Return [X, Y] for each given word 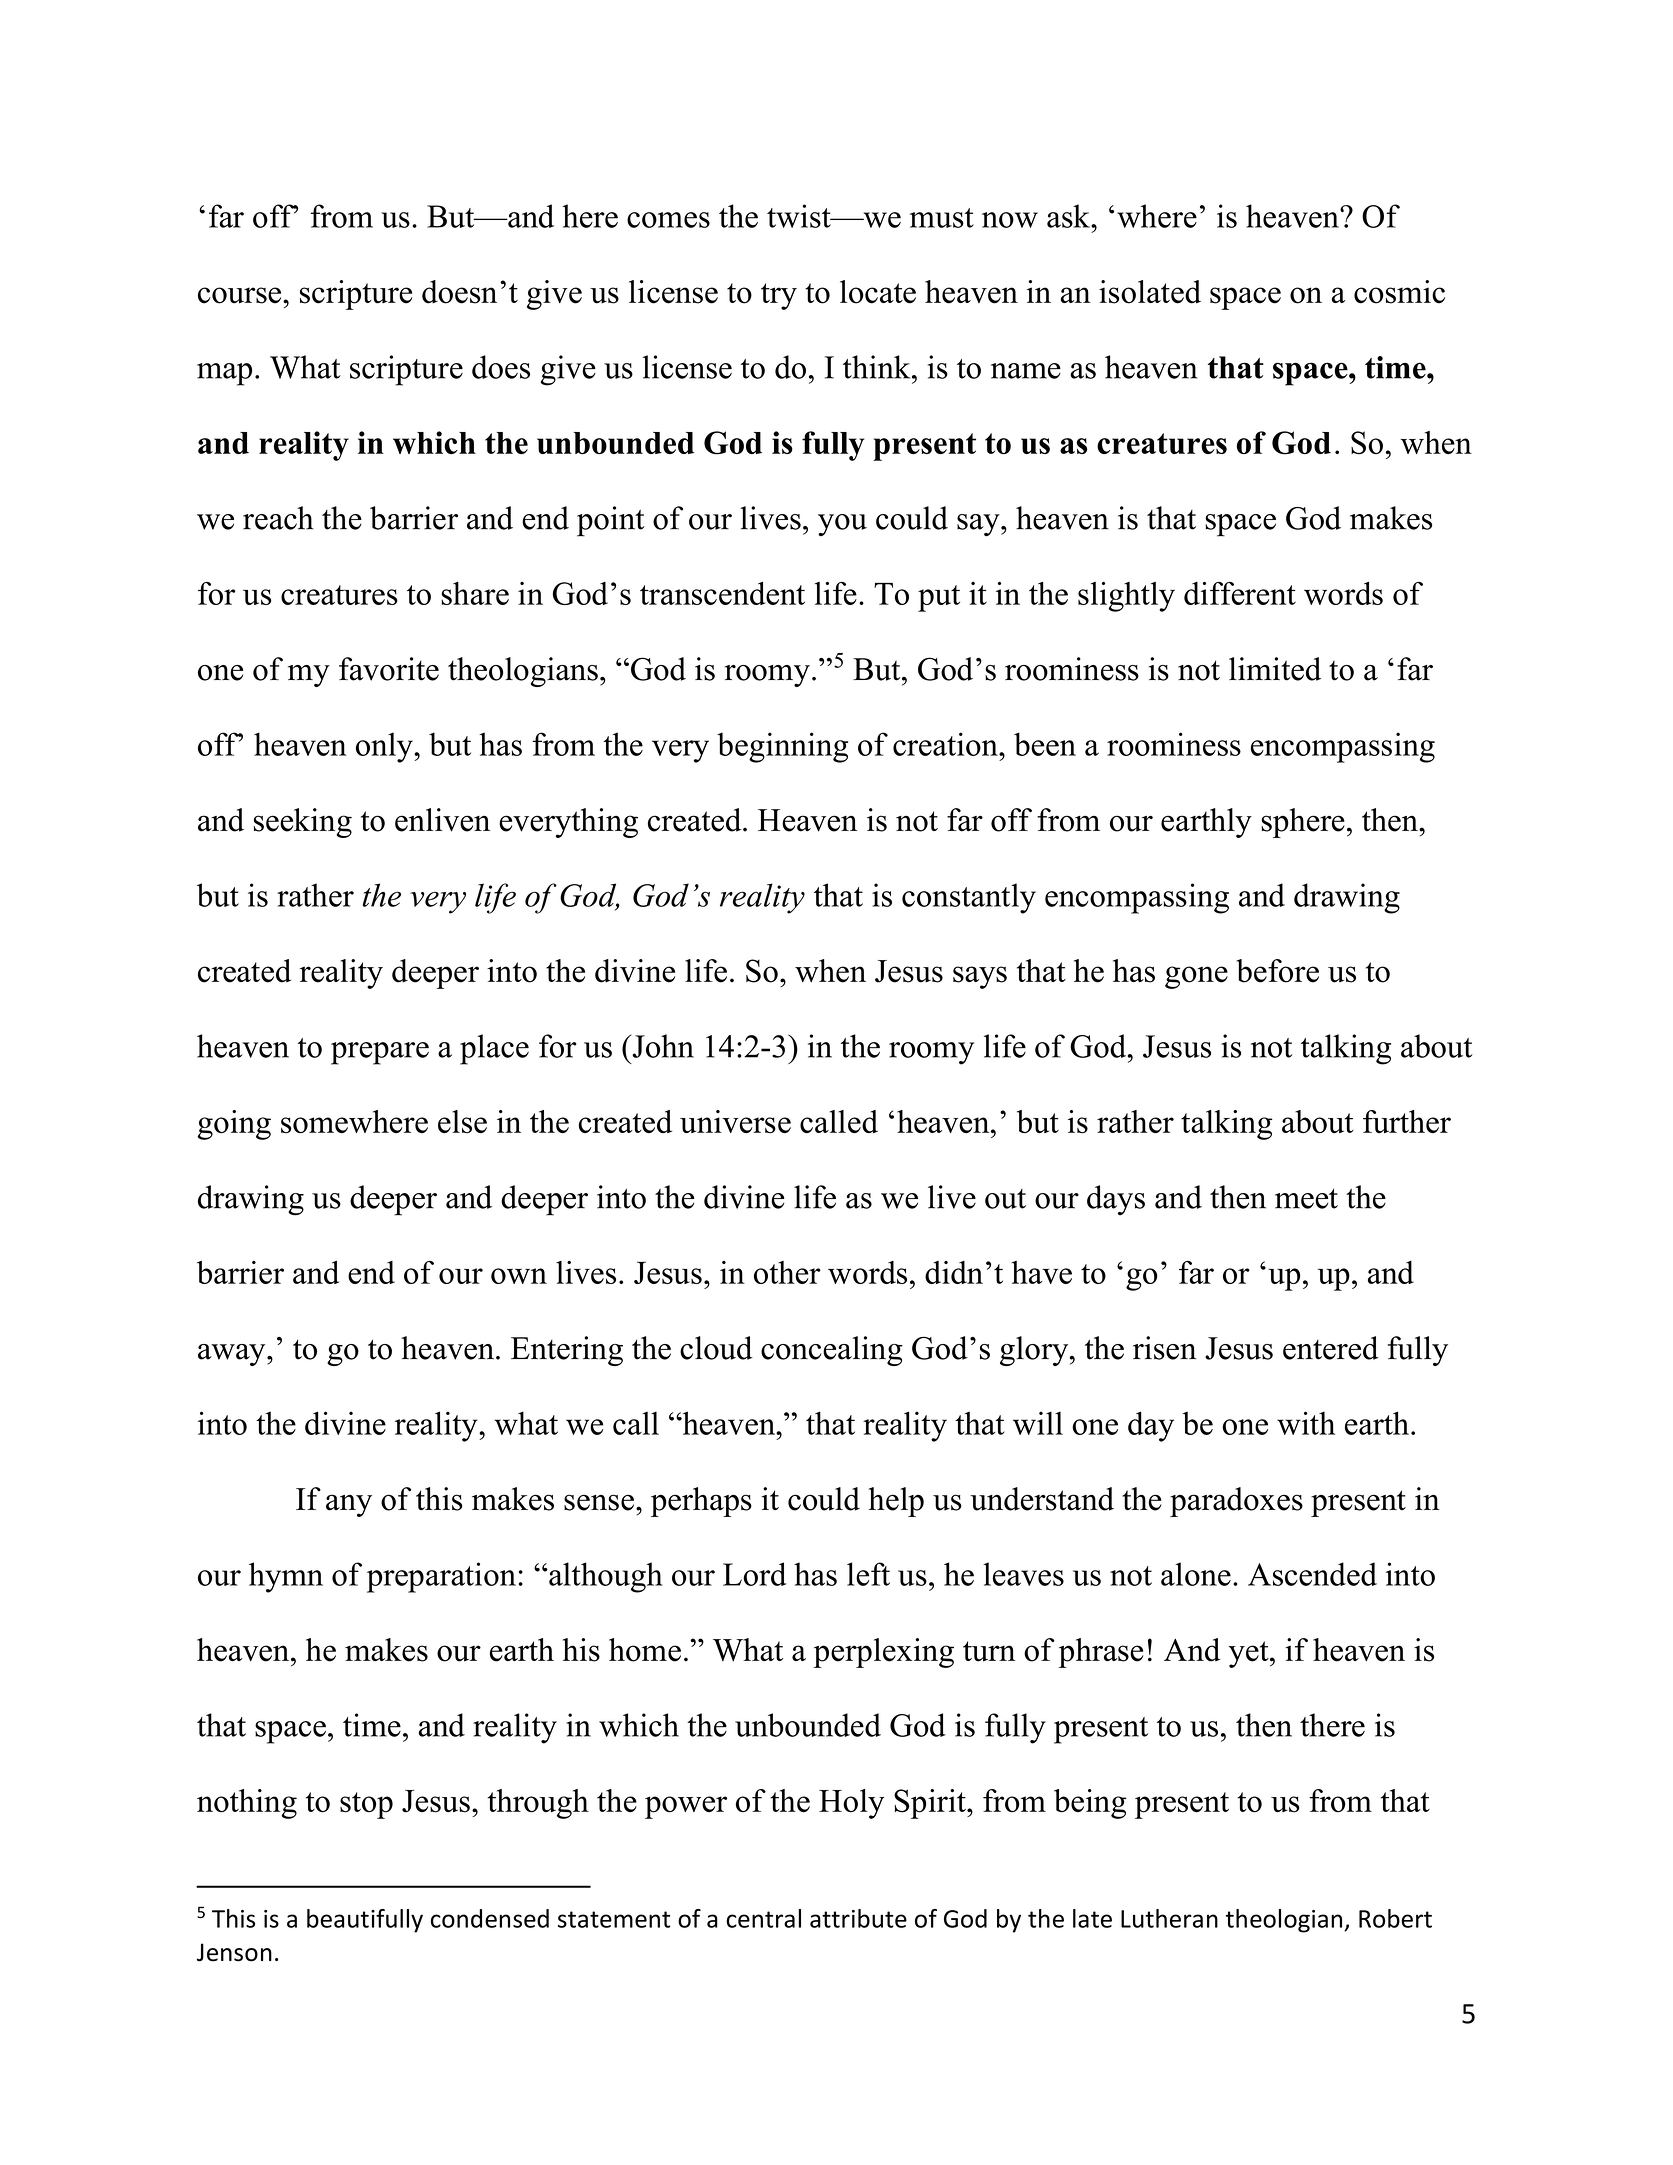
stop [366, 1805]
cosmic [1399, 292]
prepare [380, 1053]
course [241, 295]
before [1277, 971]
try [779, 296]
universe [735, 1122]
